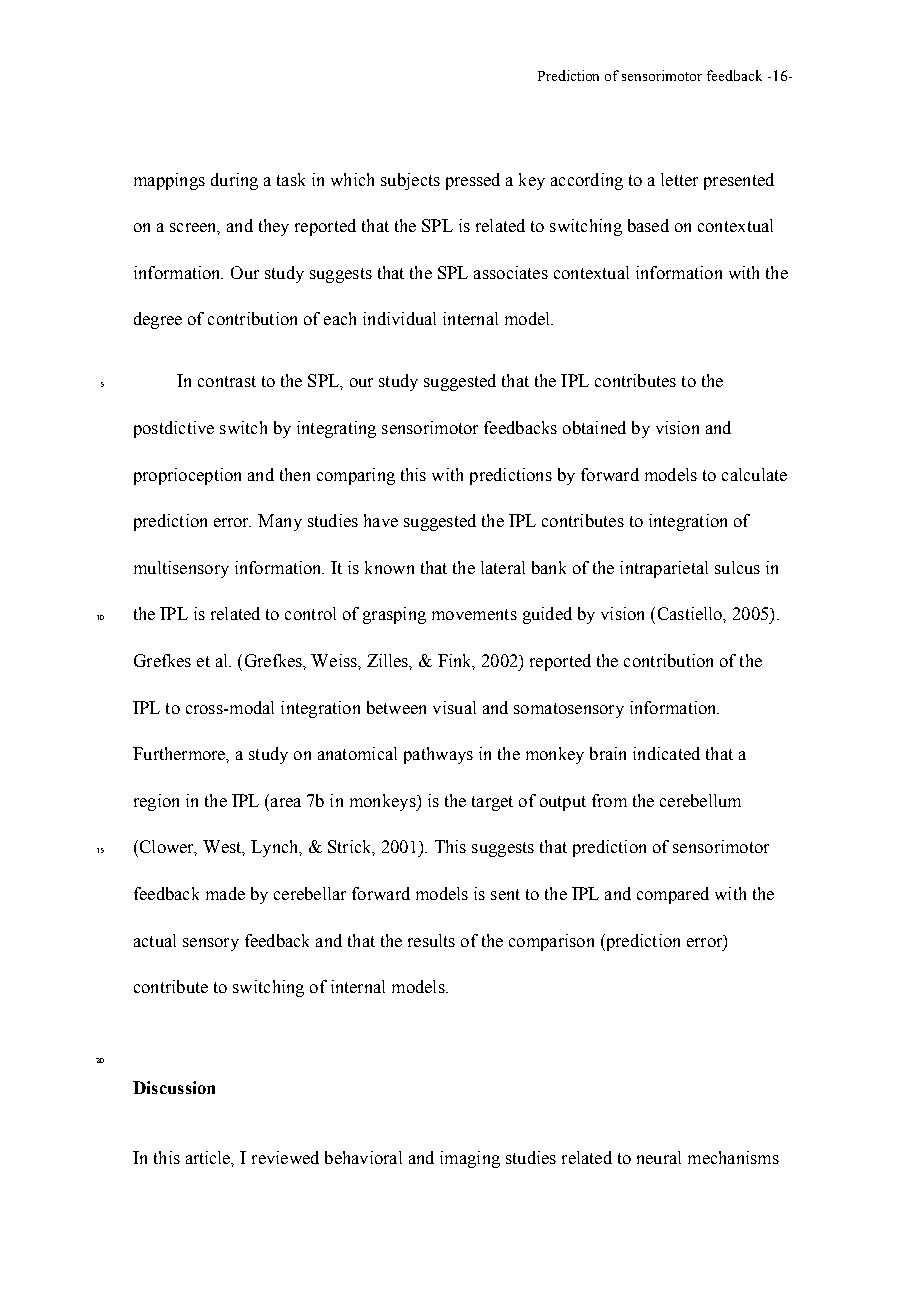  I want to click on reviewed, so click(285, 1157).
